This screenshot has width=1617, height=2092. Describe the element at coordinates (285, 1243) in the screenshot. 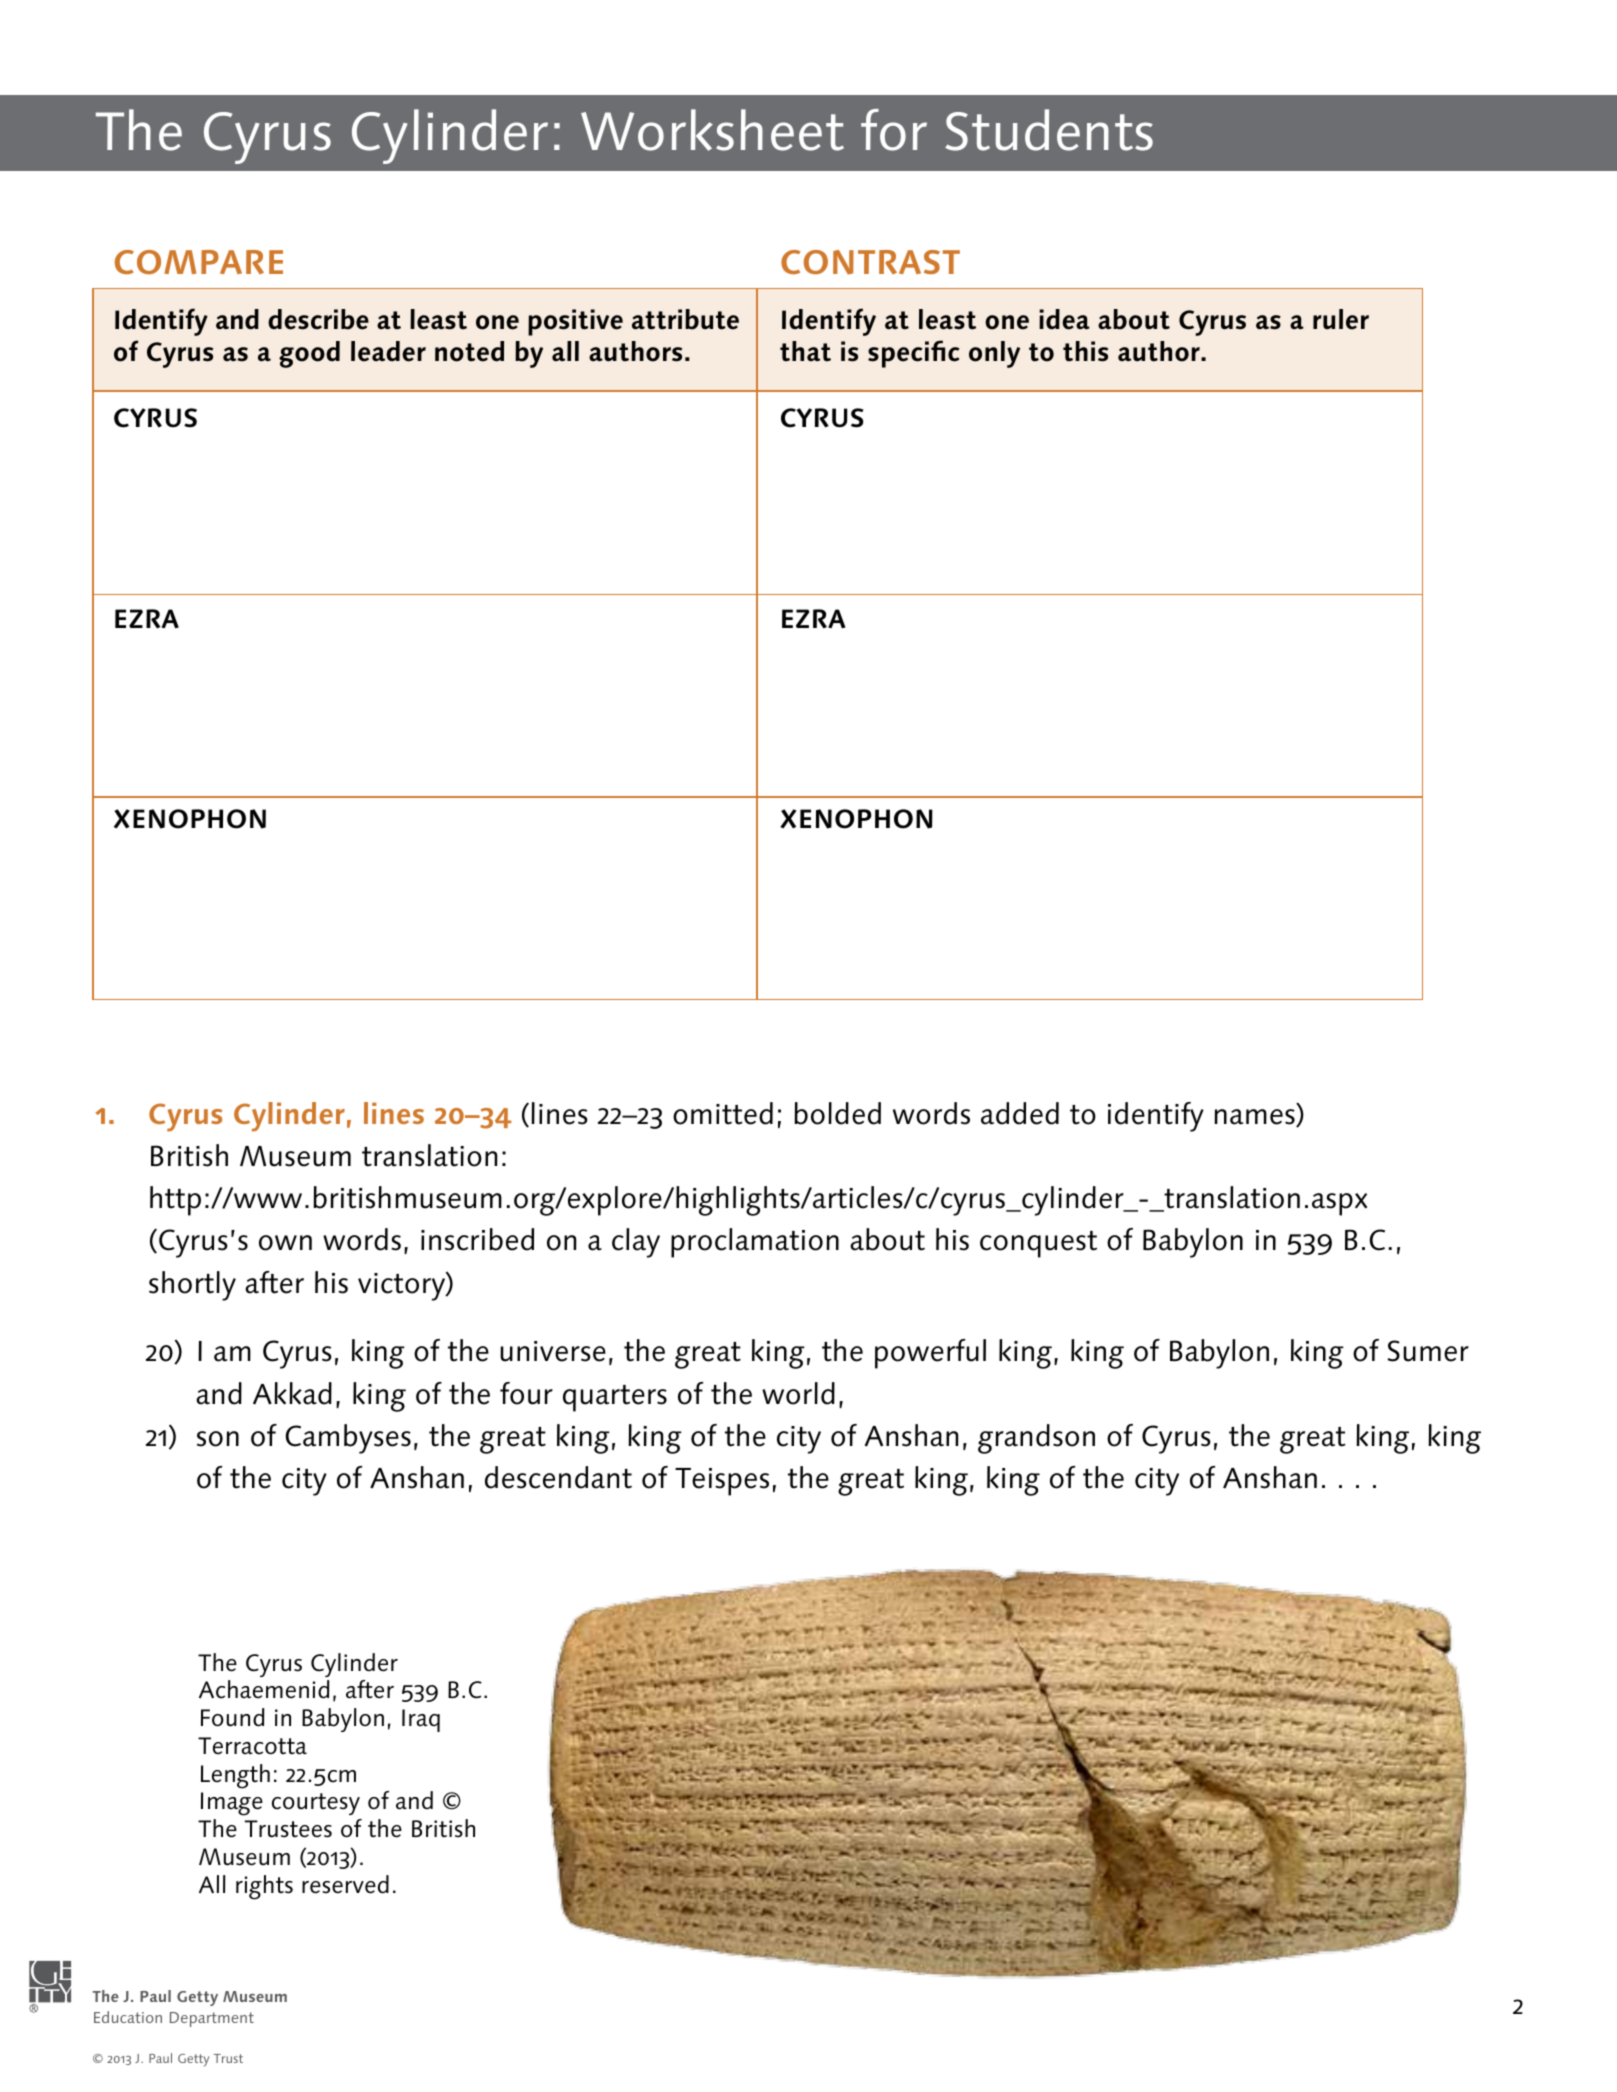

I see `own` at that location.
